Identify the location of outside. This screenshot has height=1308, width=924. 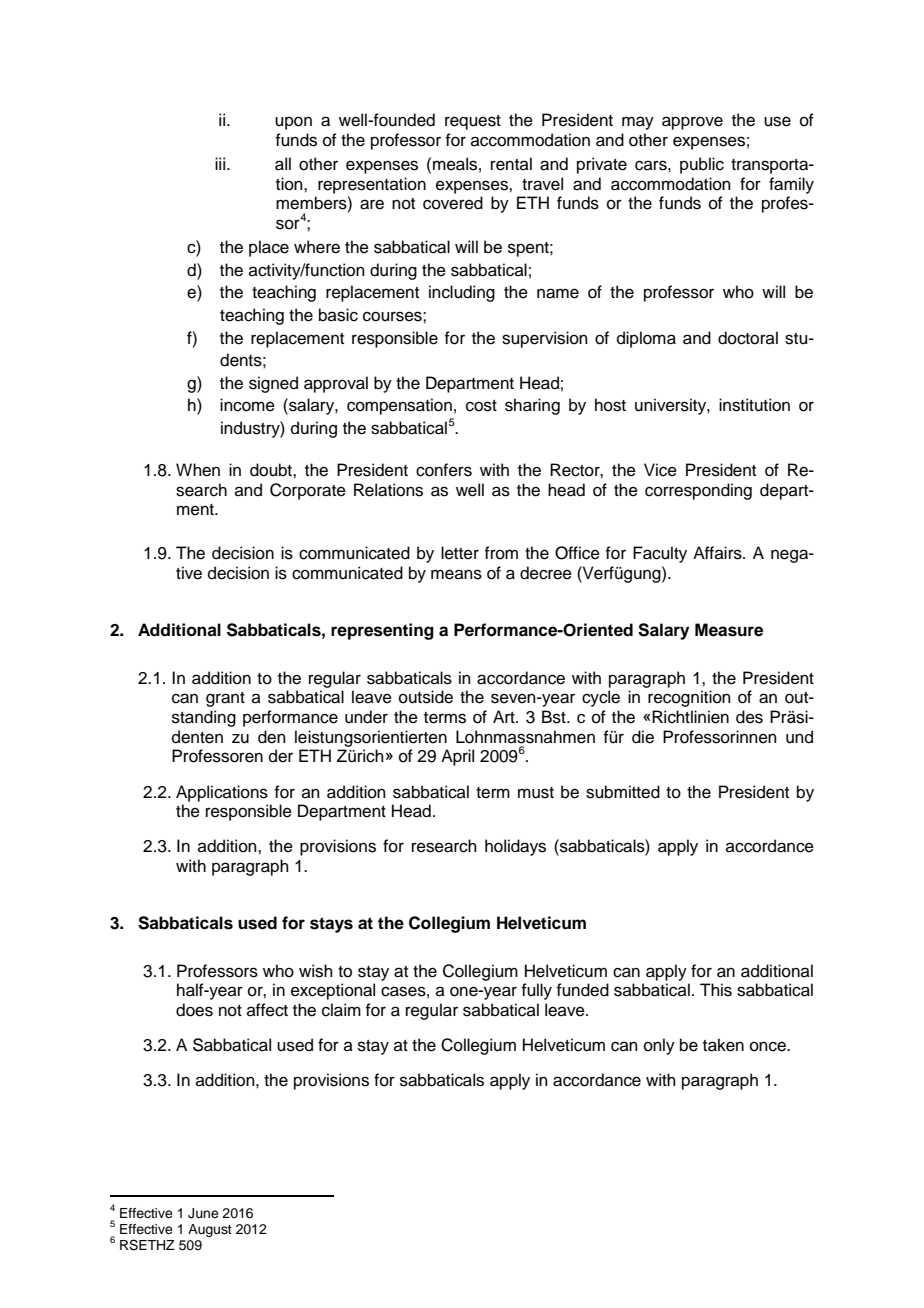
(426, 697).
